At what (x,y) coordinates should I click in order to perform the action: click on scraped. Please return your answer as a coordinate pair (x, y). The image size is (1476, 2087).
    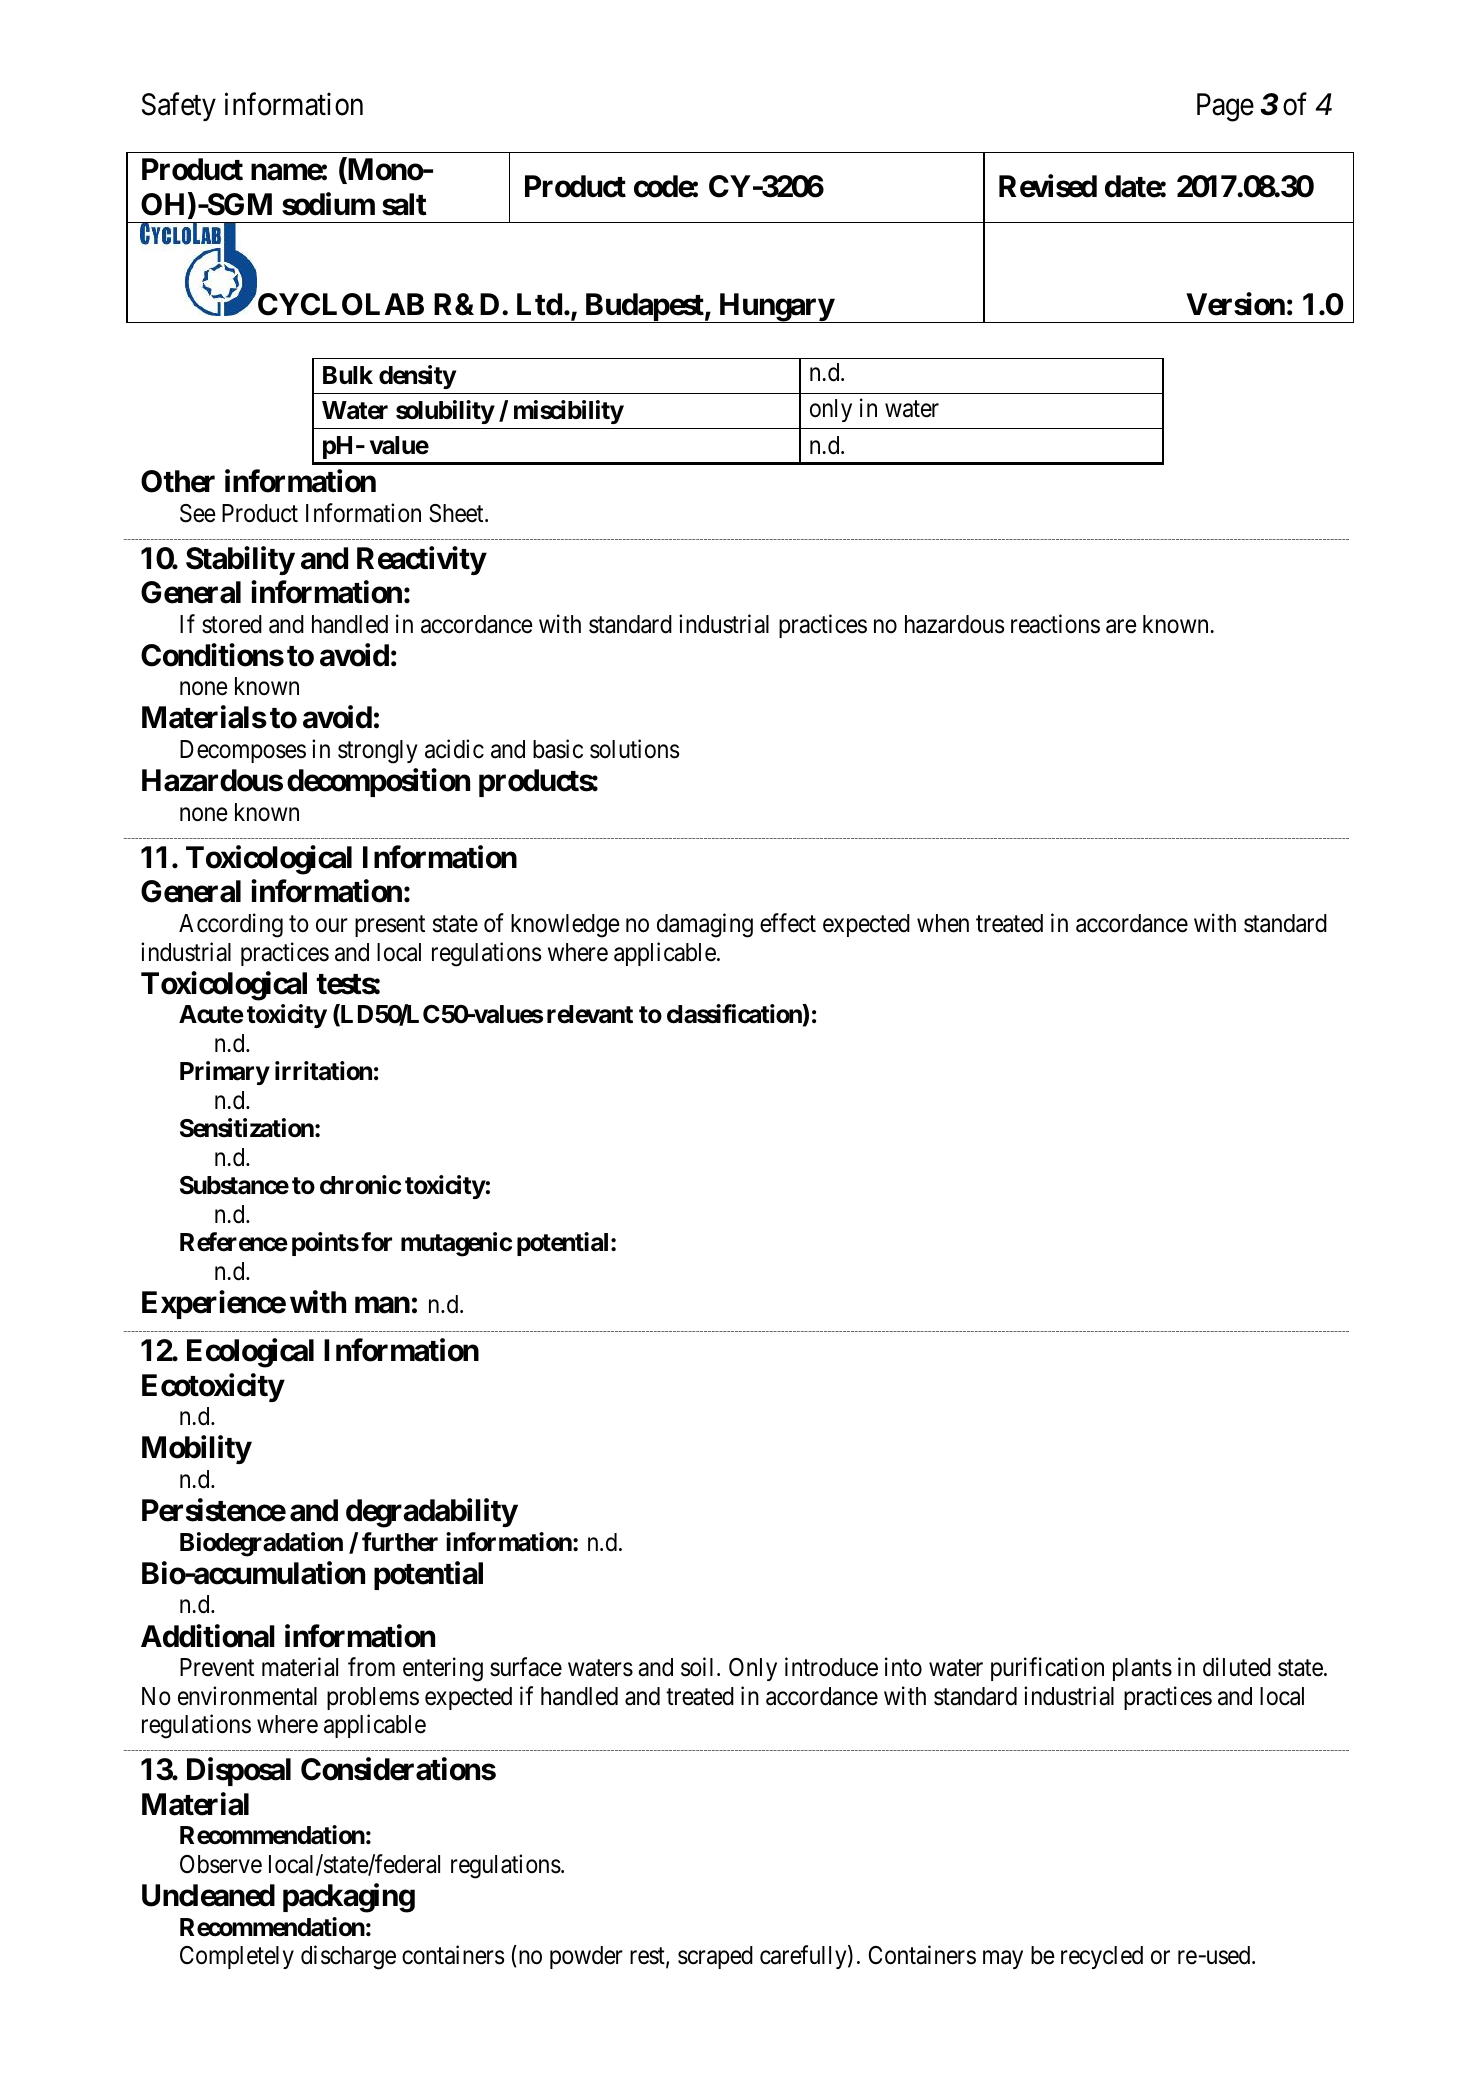
    Looking at the image, I should click on (715, 1957).
